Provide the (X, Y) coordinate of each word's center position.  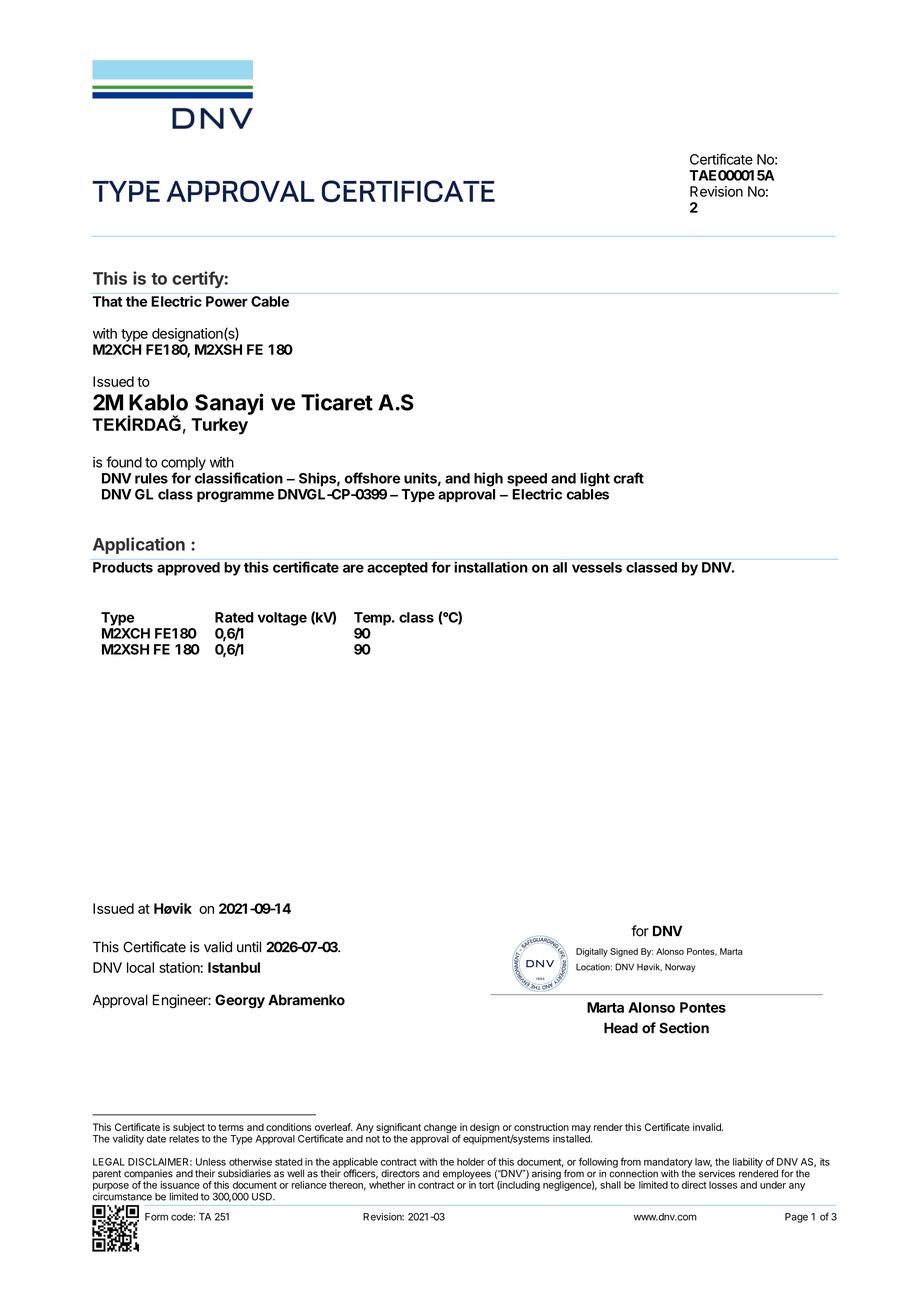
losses (723, 1185)
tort (486, 1185)
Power (227, 301)
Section (684, 1028)
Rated (234, 617)
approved (188, 569)
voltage (282, 619)
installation (491, 567)
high (488, 479)
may (581, 1129)
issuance (180, 1185)
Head (621, 1028)
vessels (597, 567)
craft (628, 478)
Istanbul (234, 967)
